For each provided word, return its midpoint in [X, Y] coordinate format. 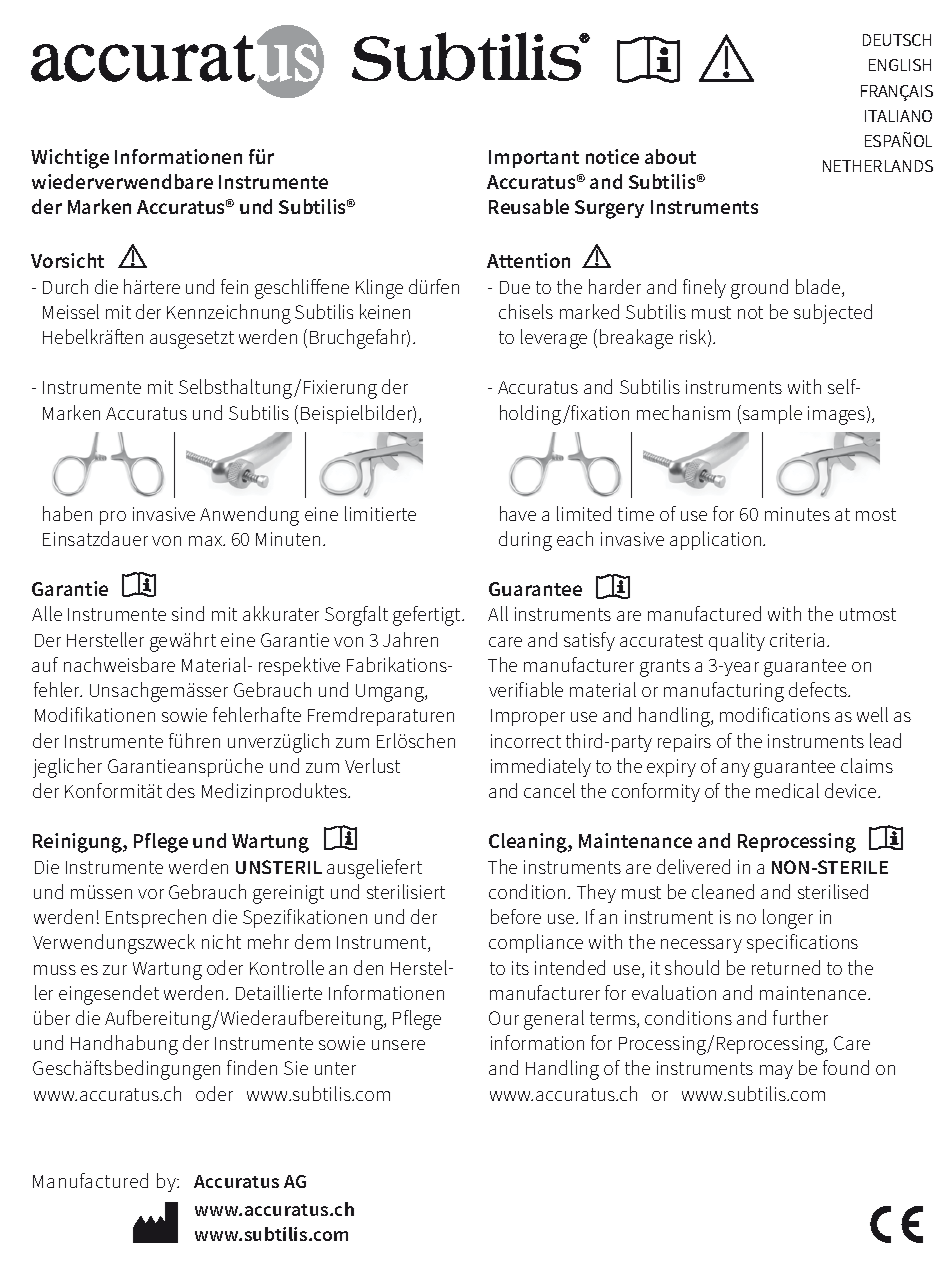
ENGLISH [900, 65]
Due [515, 287]
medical [787, 790]
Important [534, 159]
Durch [65, 286]
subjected [833, 314]
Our [504, 1018]
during [525, 541]
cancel [549, 790]
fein [234, 286]
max [207, 541]
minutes [797, 514]
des [181, 790]
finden [252, 1067]
